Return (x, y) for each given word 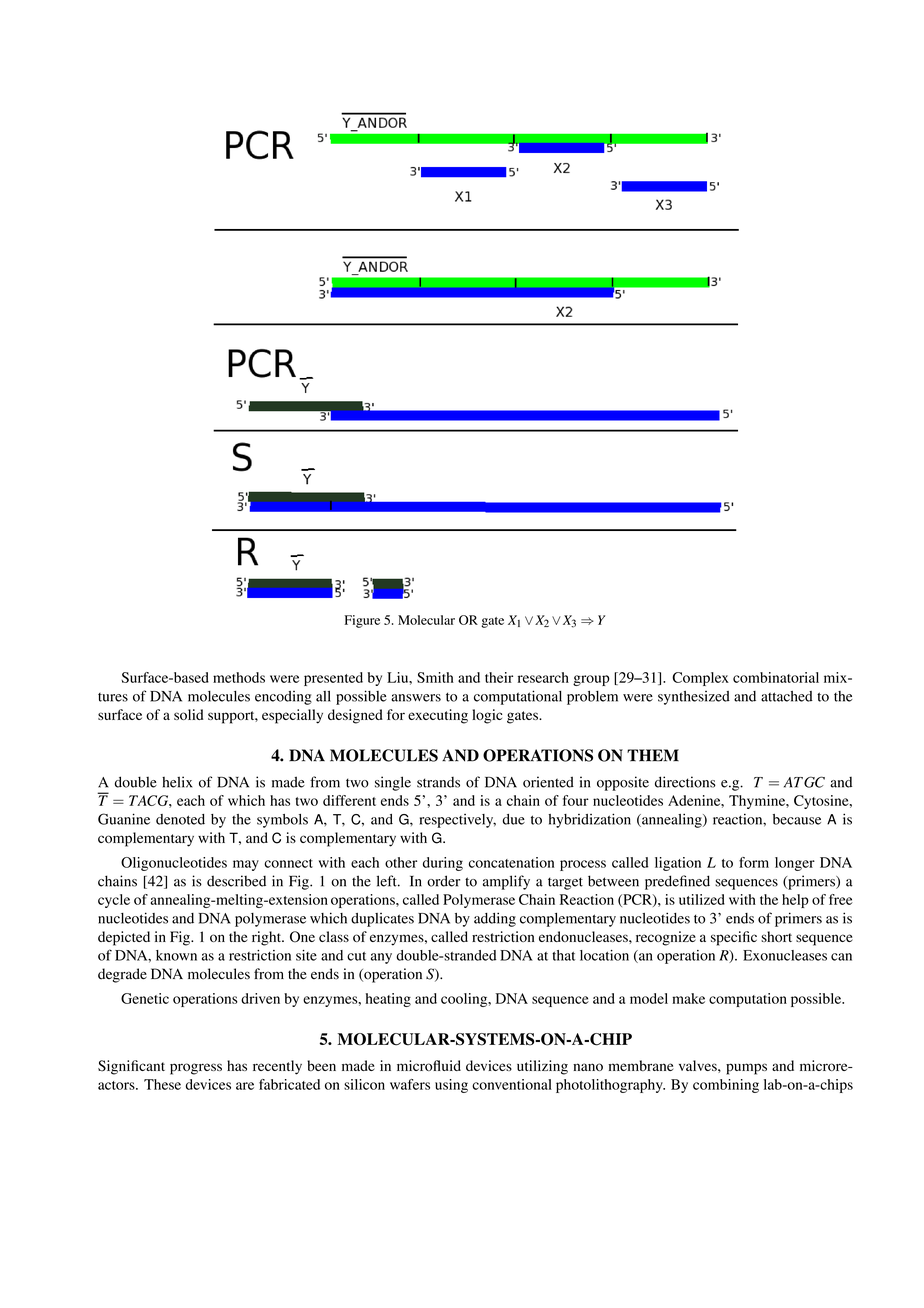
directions (685, 782)
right (268, 938)
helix (177, 782)
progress (196, 1069)
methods (239, 677)
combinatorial (776, 677)
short (776, 936)
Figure (362, 621)
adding (495, 919)
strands (438, 782)
